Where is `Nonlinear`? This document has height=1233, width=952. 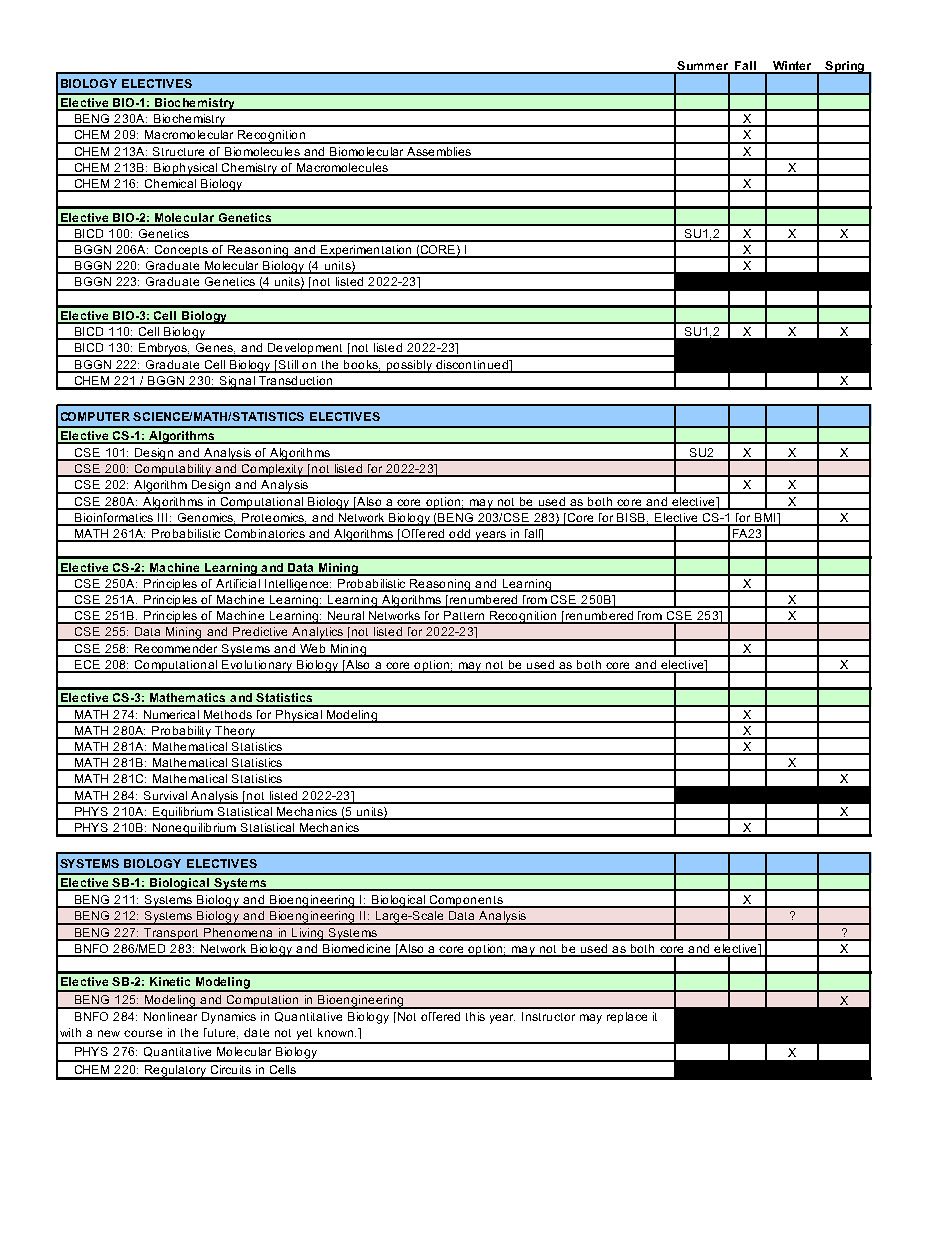
Nonlinear is located at coordinates (170, 1016).
